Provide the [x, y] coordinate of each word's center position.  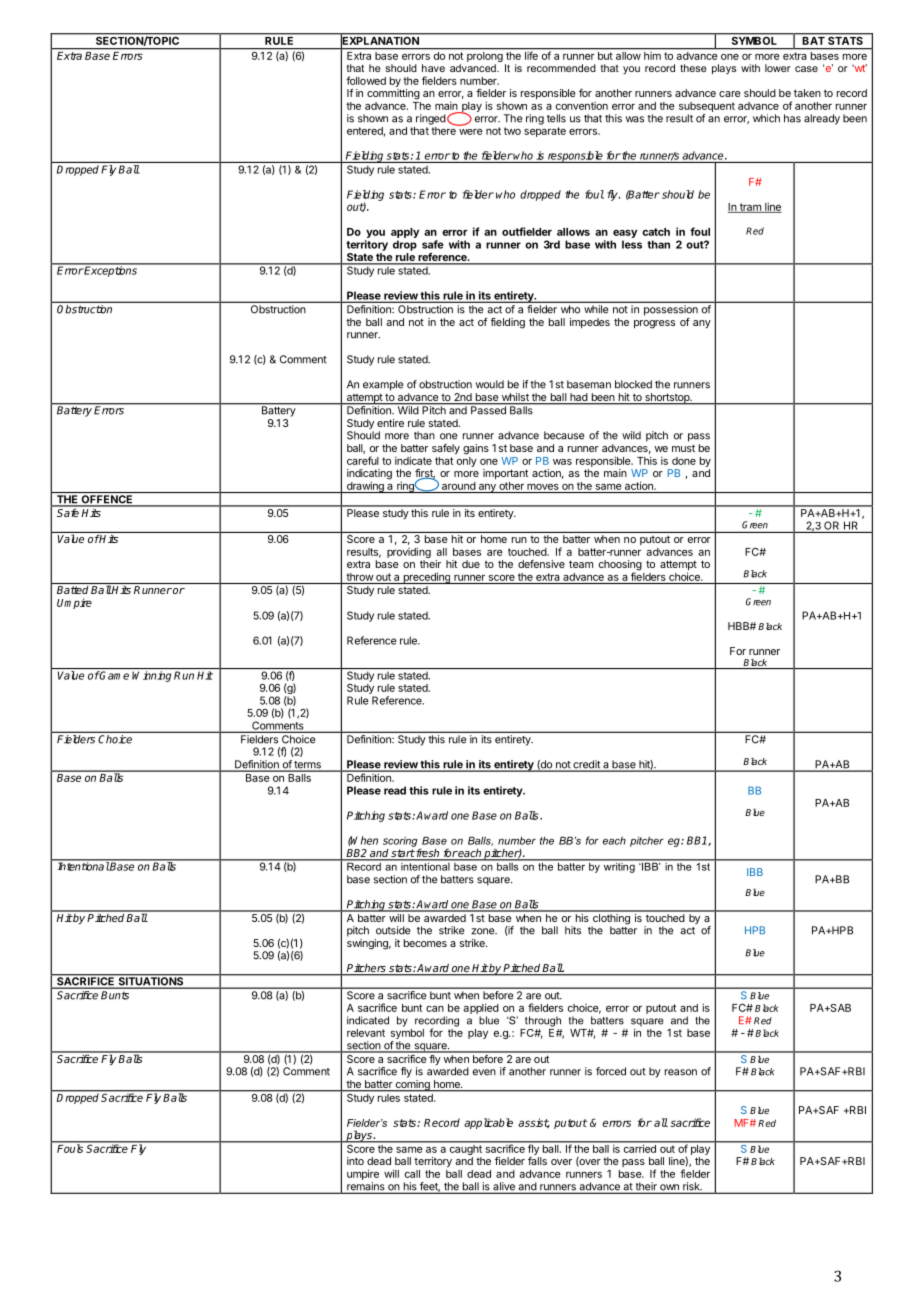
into [355, 1161]
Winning [151, 676]
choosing [620, 566]
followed [366, 80]
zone [483, 931]
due [471, 564]
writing [619, 866]
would [490, 384]
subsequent [707, 107]
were [471, 132]
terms [307, 766]
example [383, 385]
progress [654, 324]
